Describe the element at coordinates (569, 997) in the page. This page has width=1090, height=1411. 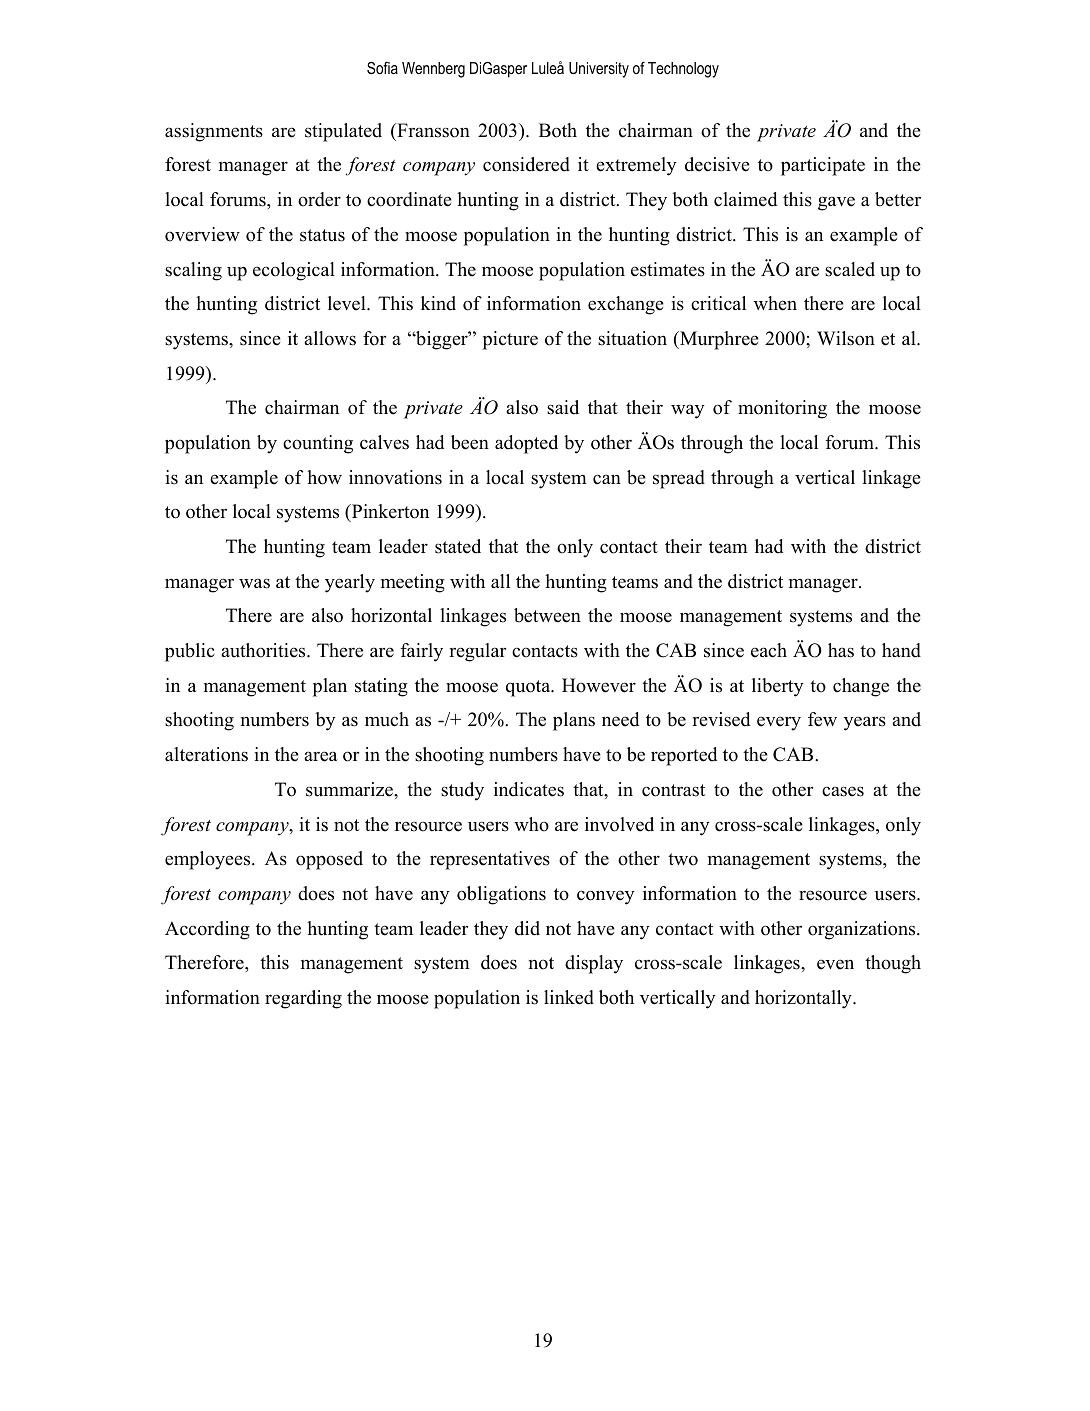
I see `linked` at that location.
